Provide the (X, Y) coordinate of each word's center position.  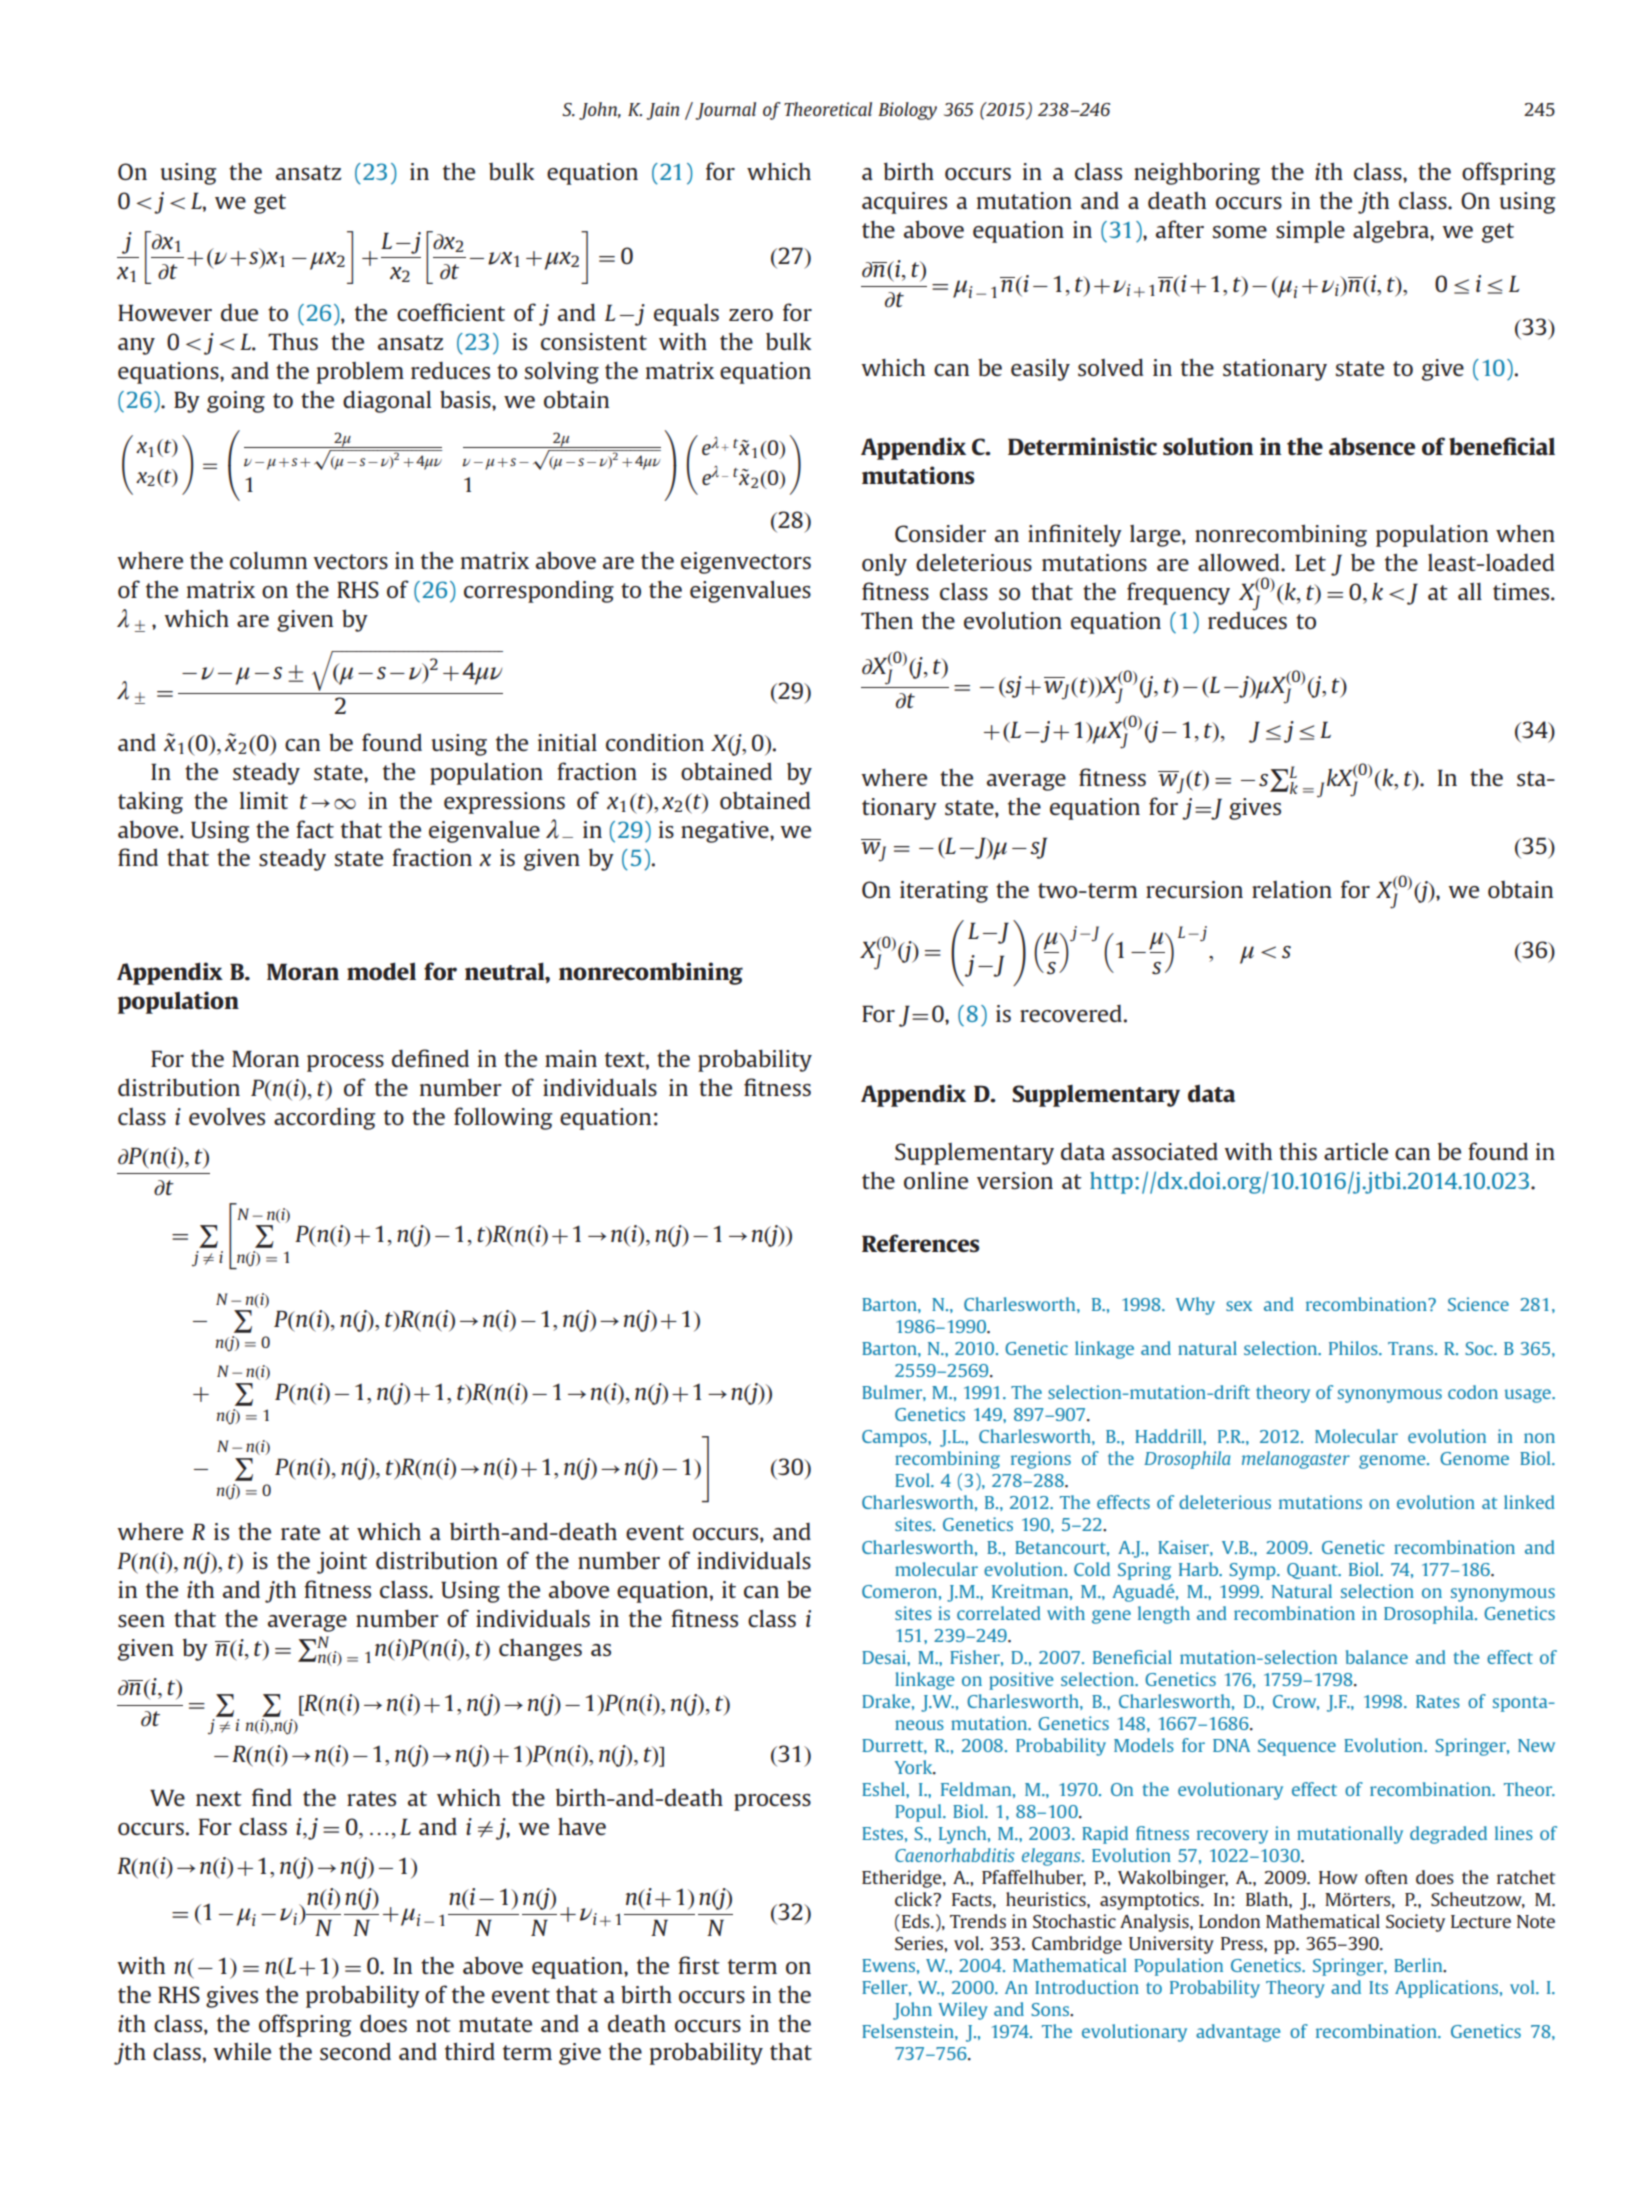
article (1356, 1151)
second (355, 2051)
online (936, 1180)
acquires (904, 203)
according (324, 1119)
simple (1310, 232)
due (239, 312)
